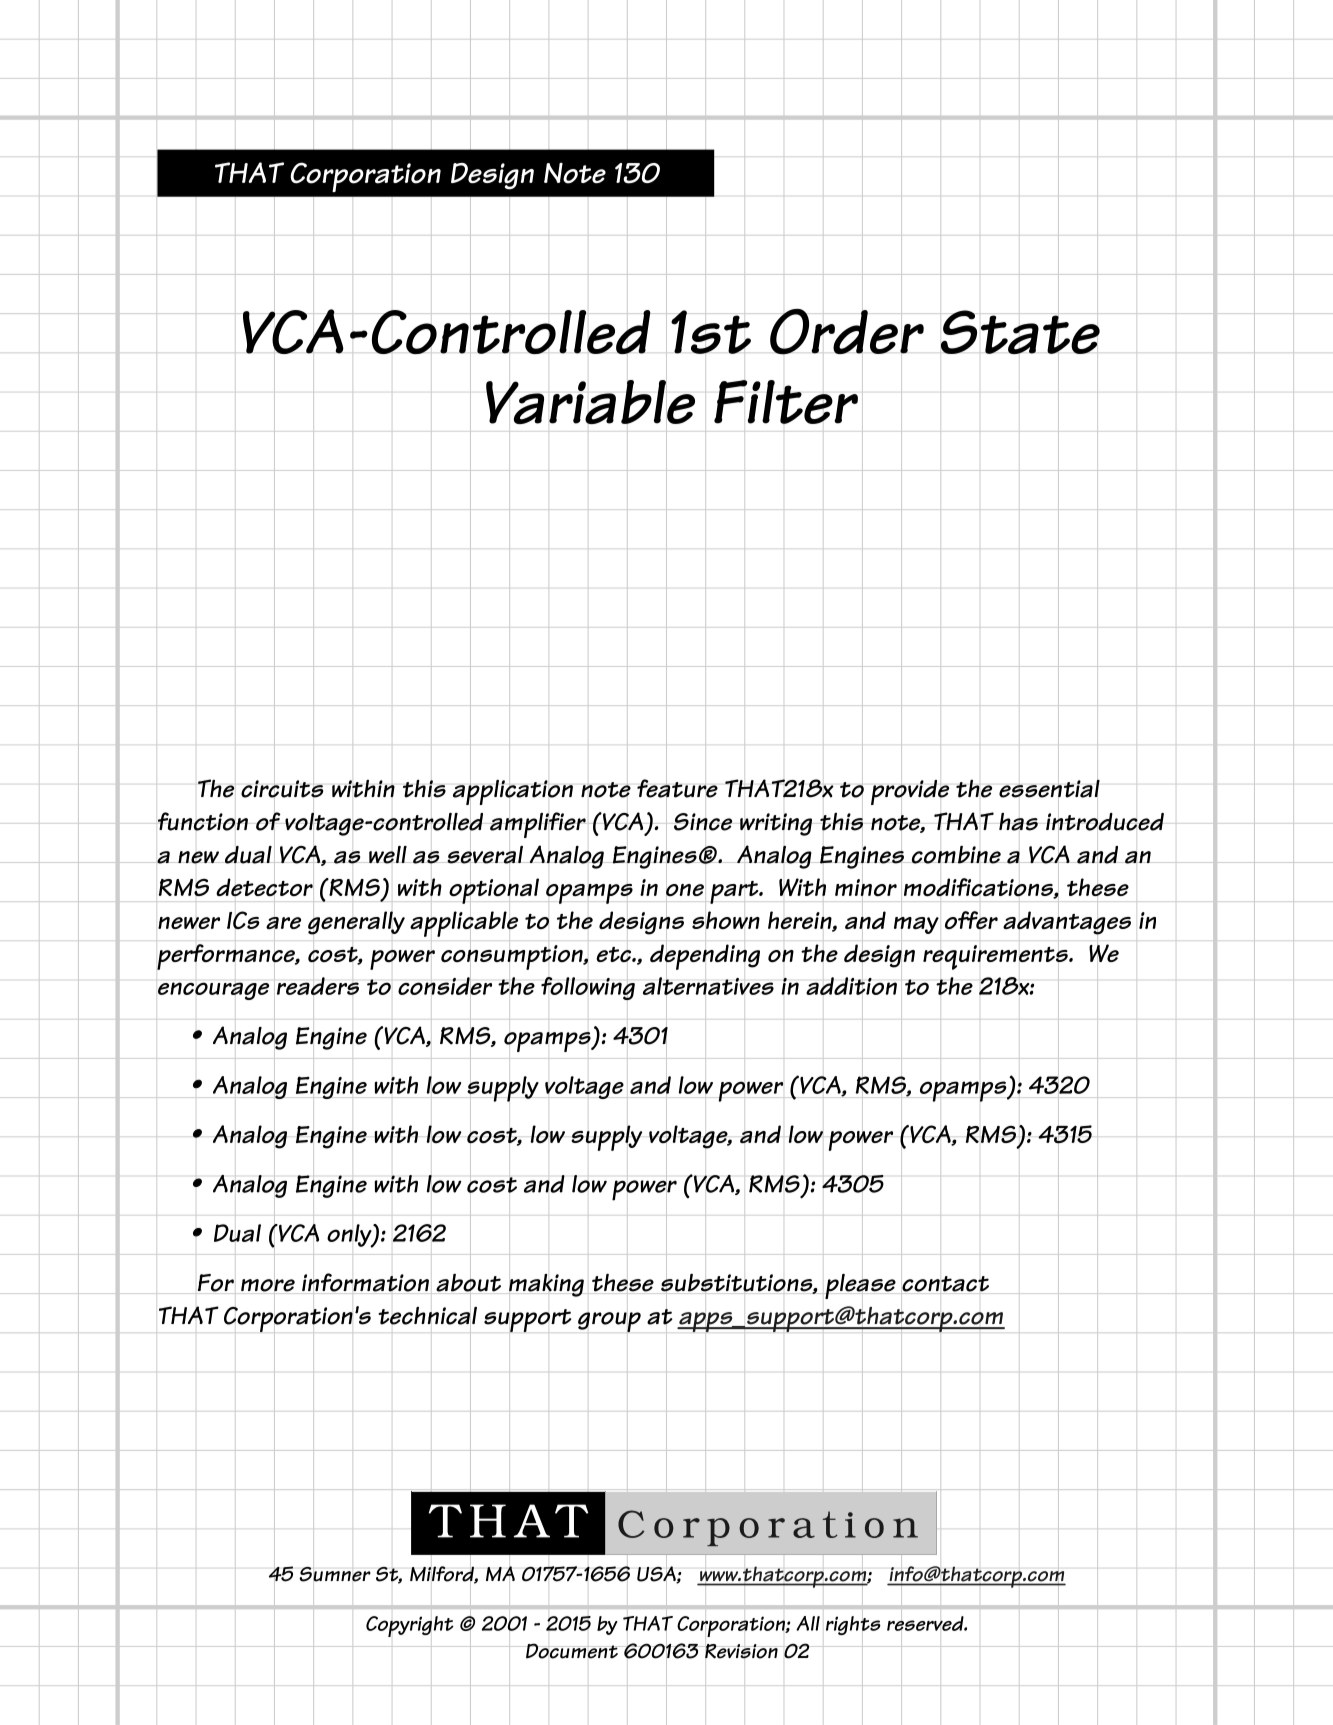  What do you see at coordinates (996, 957) in the document?
I see `requirements` at bounding box center [996, 957].
